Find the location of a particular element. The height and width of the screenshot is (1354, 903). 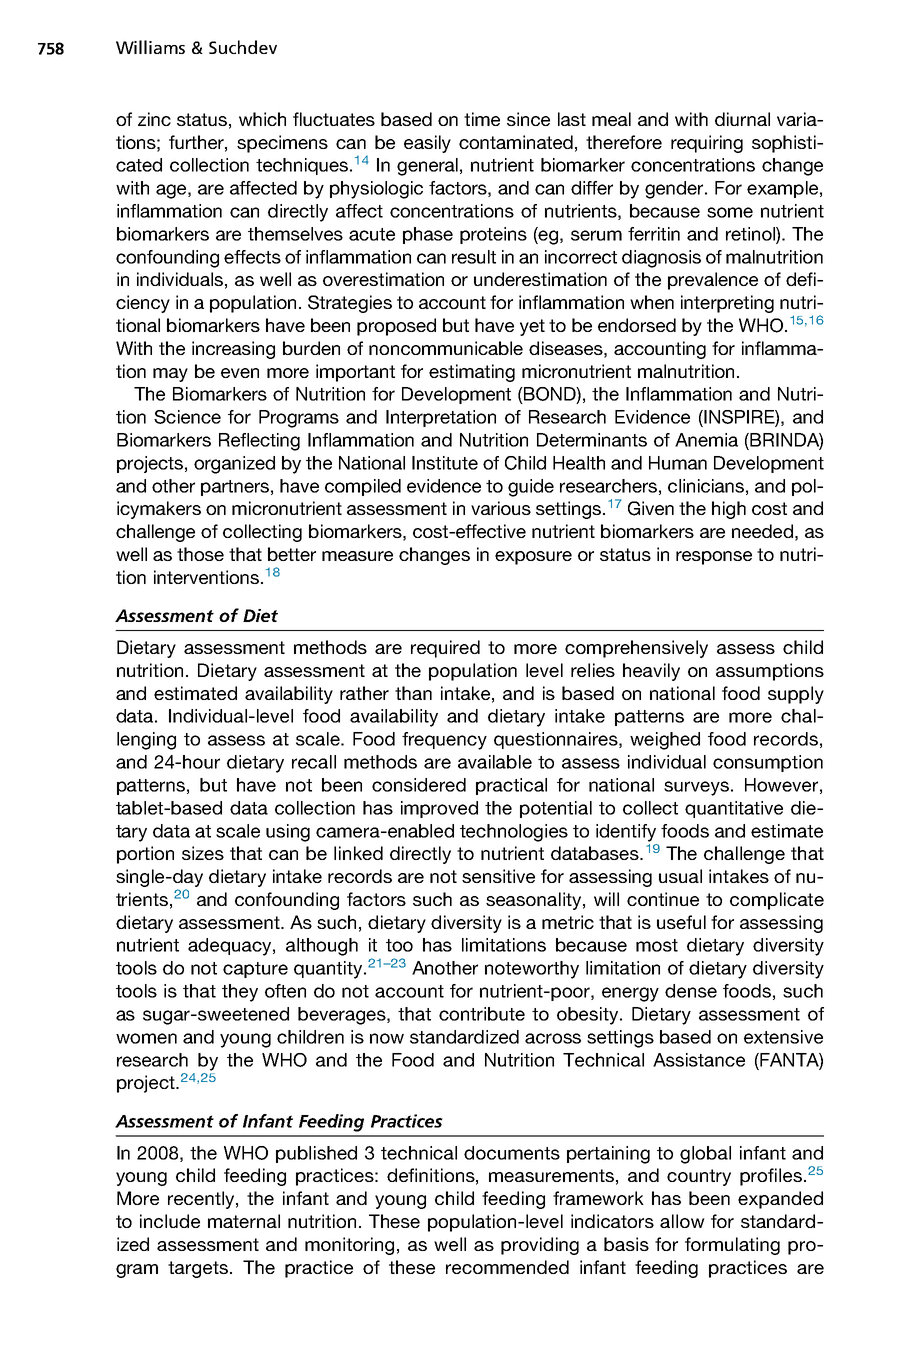

recall is located at coordinates (314, 762).
